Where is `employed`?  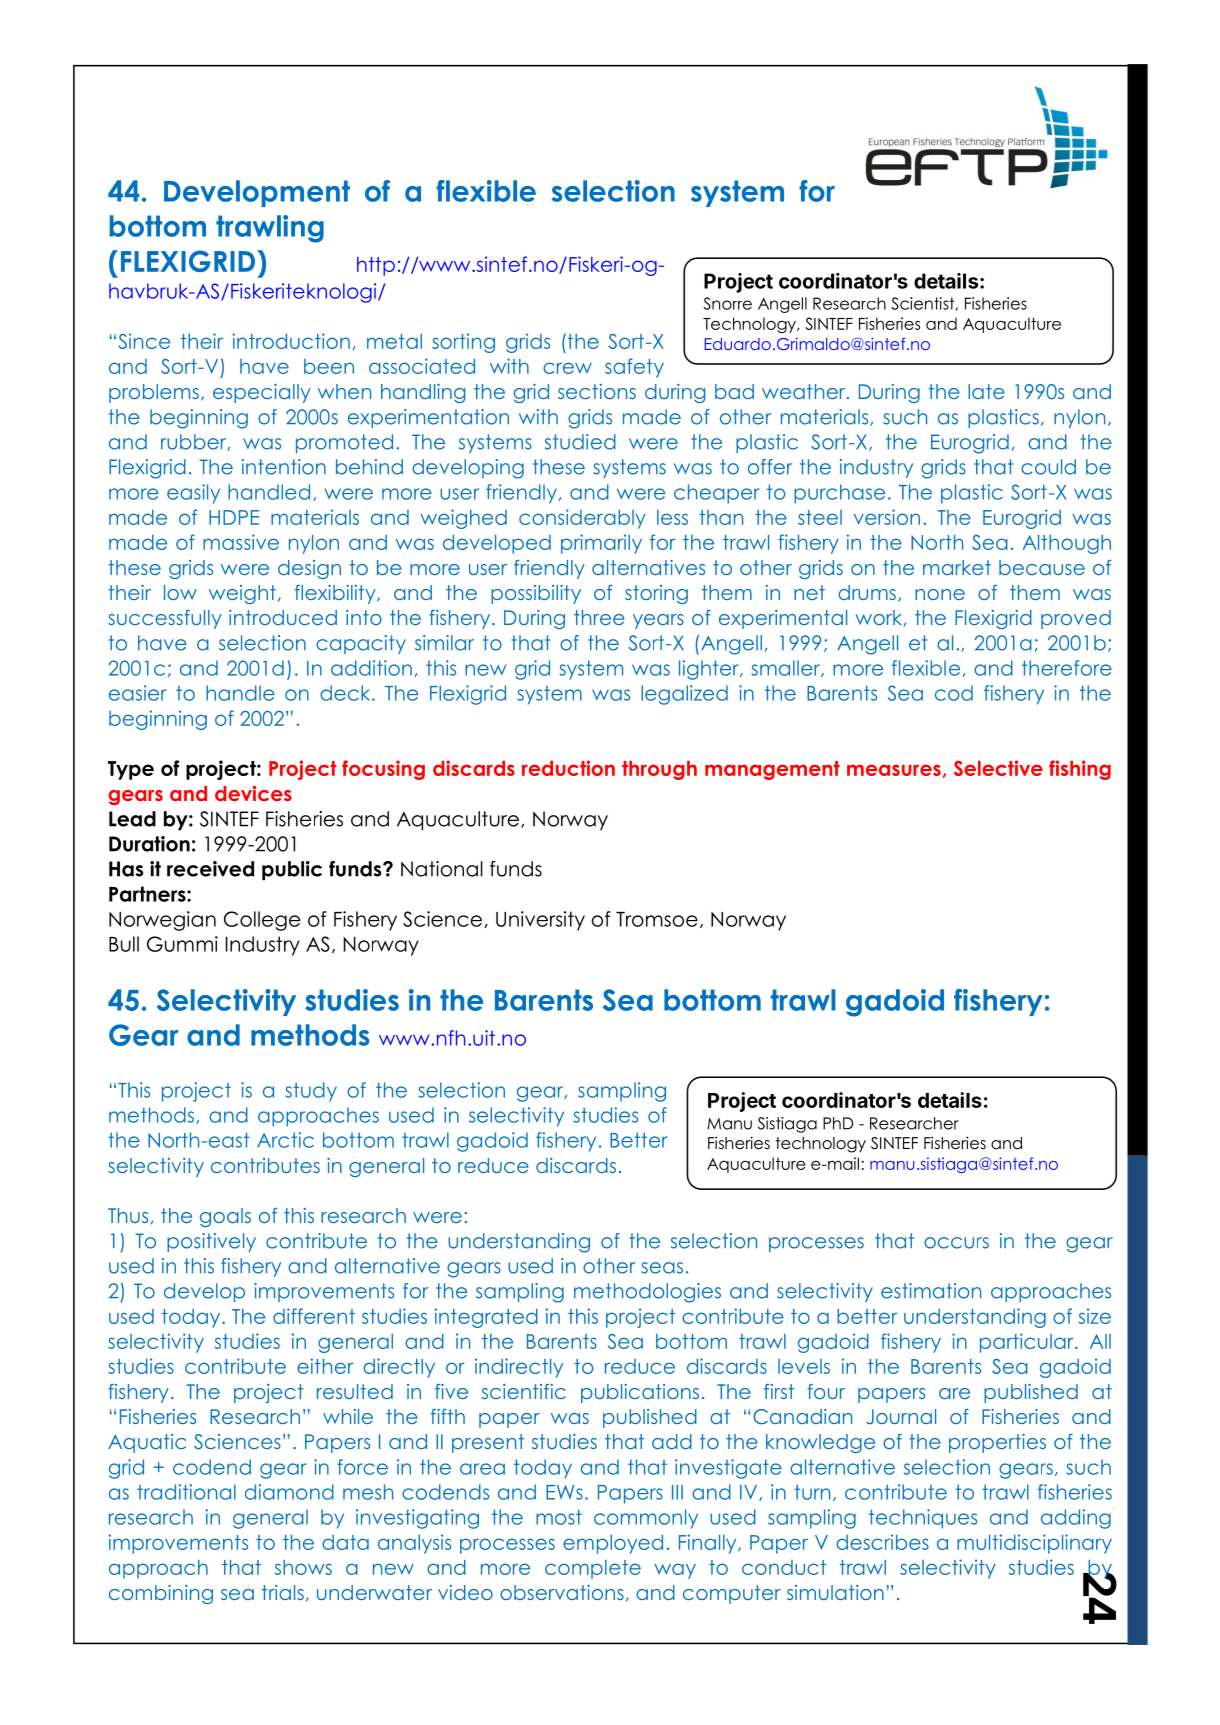
employed is located at coordinates (613, 1544).
